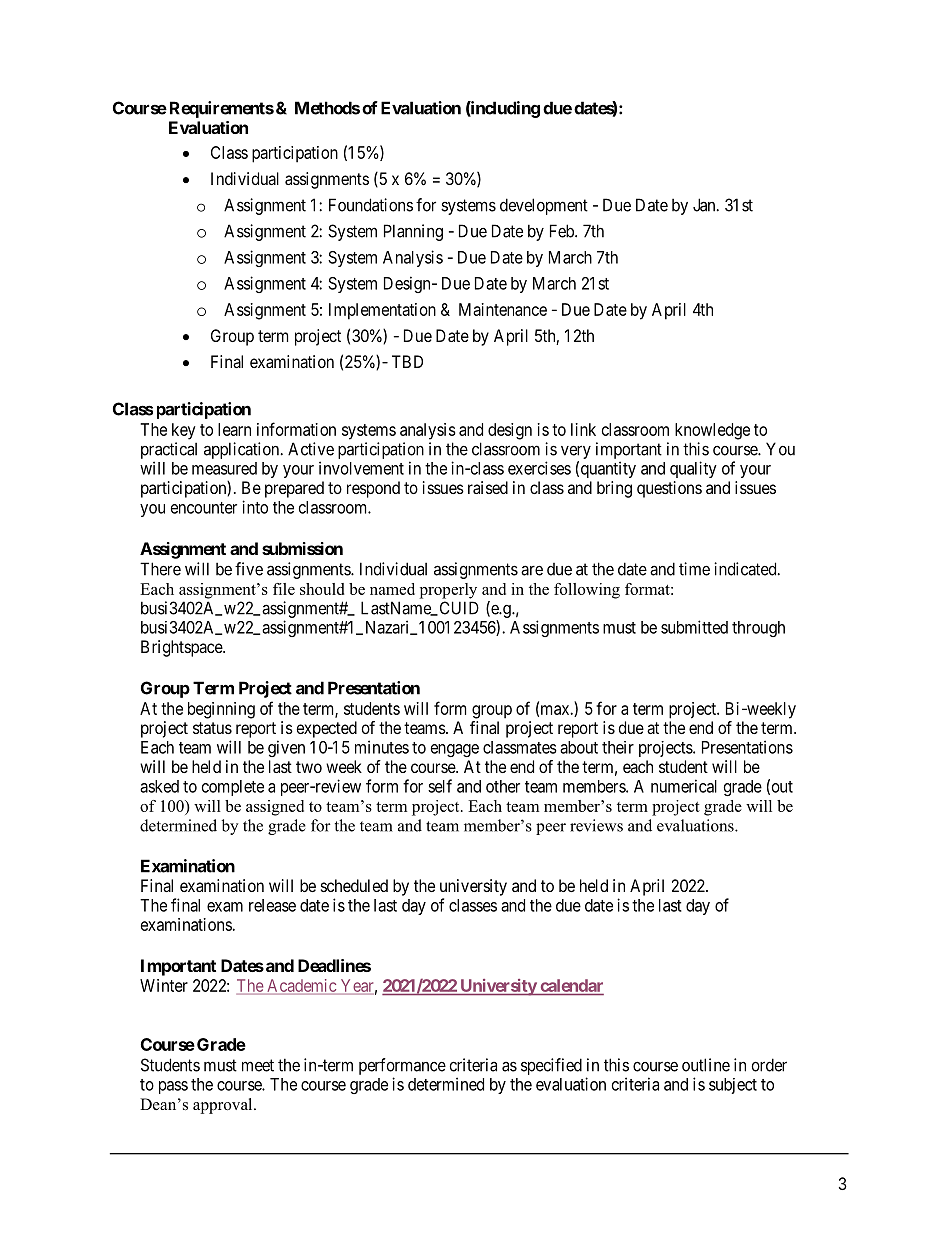  What do you see at coordinates (233, 788) in the image?
I see `complete` at bounding box center [233, 788].
